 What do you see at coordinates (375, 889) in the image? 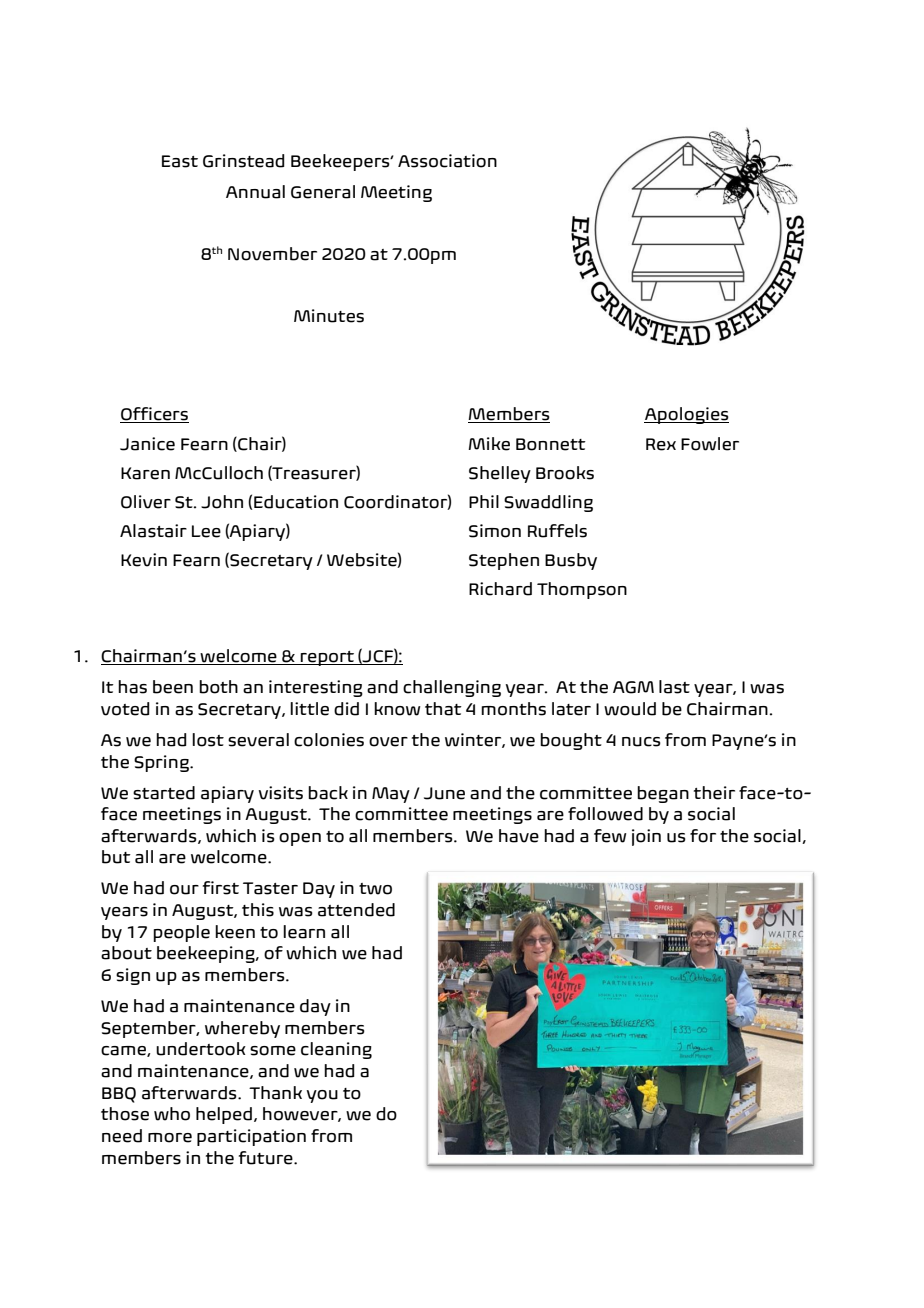
I see `two` at bounding box center [375, 889].
